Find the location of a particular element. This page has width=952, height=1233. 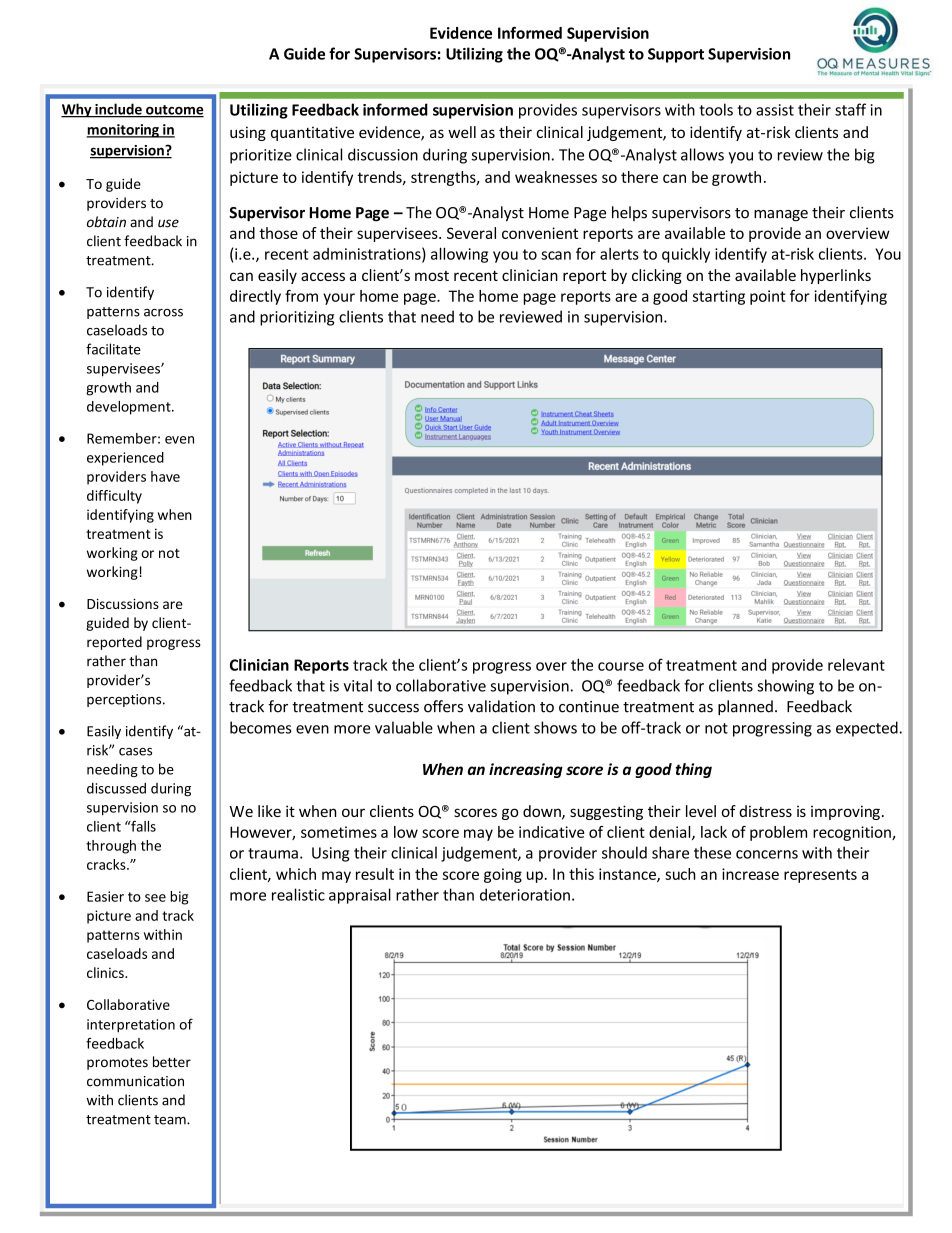

outcome is located at coordinates (174, 111).
